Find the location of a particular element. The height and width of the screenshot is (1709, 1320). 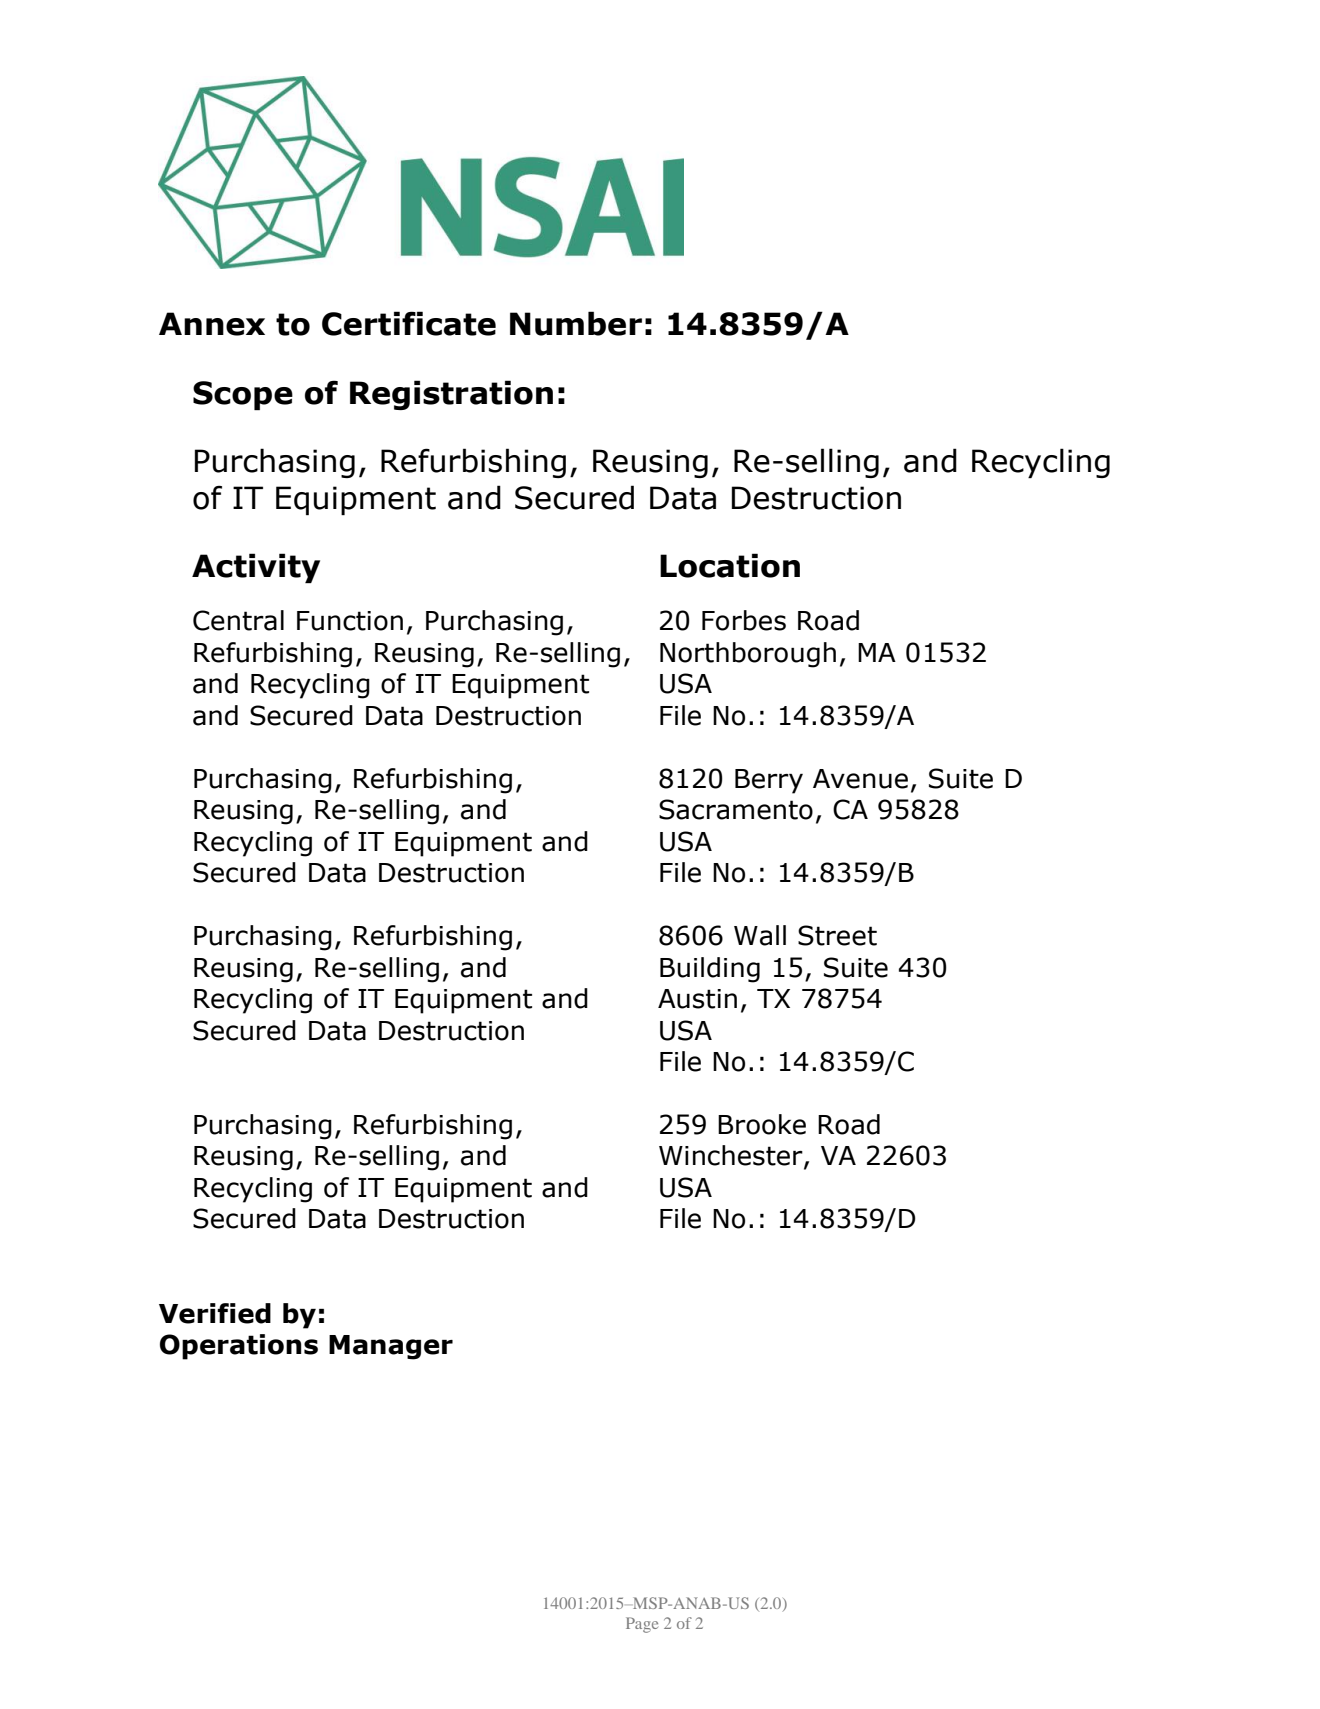

Operations is located at coordinates (239, 1347).
